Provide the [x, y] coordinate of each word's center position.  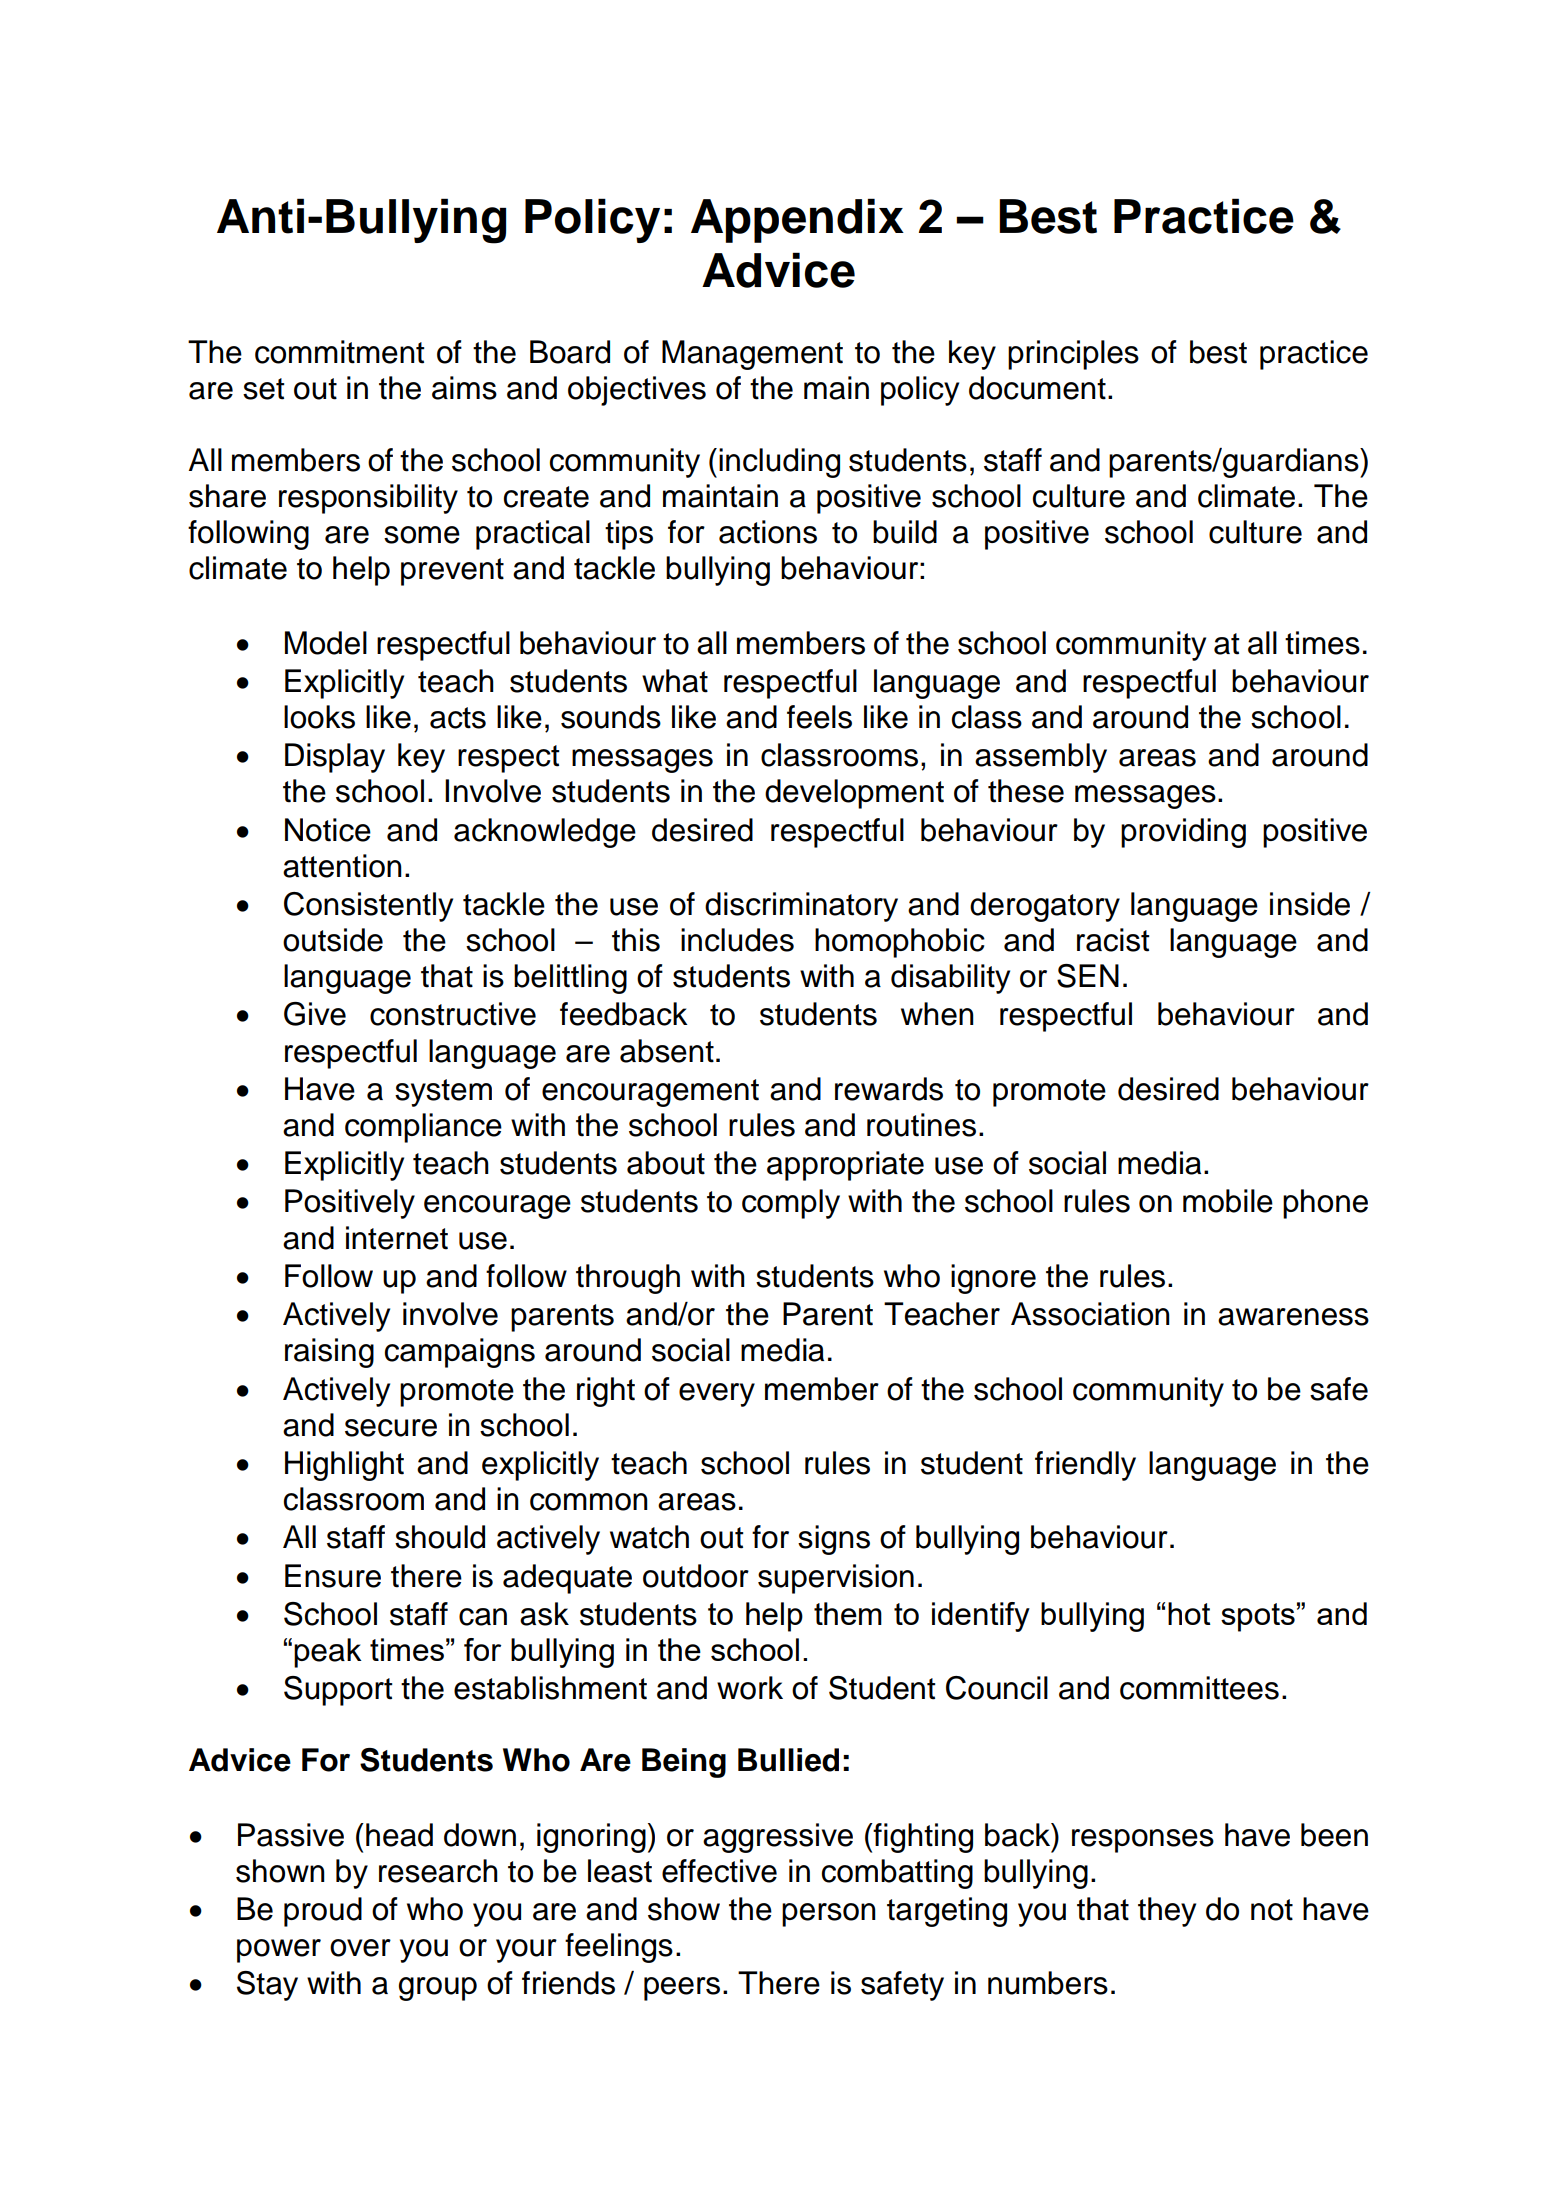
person [829, 1915]
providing [1183, 833]
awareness [1293, 1317]
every [717, 1395]
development [854, 794]
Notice [328, 830]
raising [329, 1353]
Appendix [797, 220]
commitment [340, 352]
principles [1073, 355]
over [360, 1948]
